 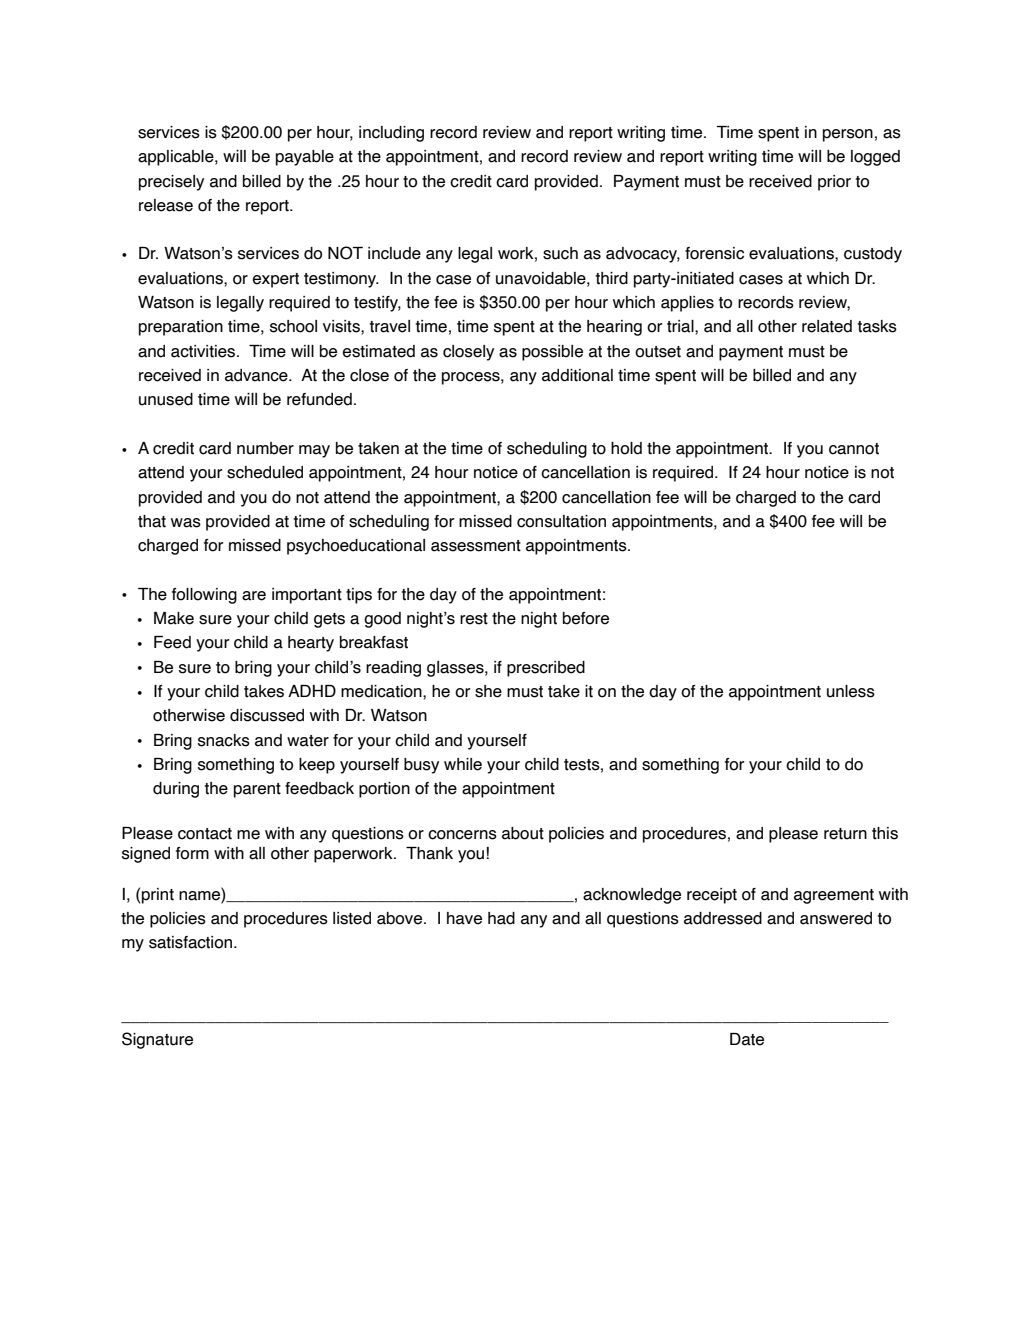 I want to click on snacks, so click(x=224, y=740).
